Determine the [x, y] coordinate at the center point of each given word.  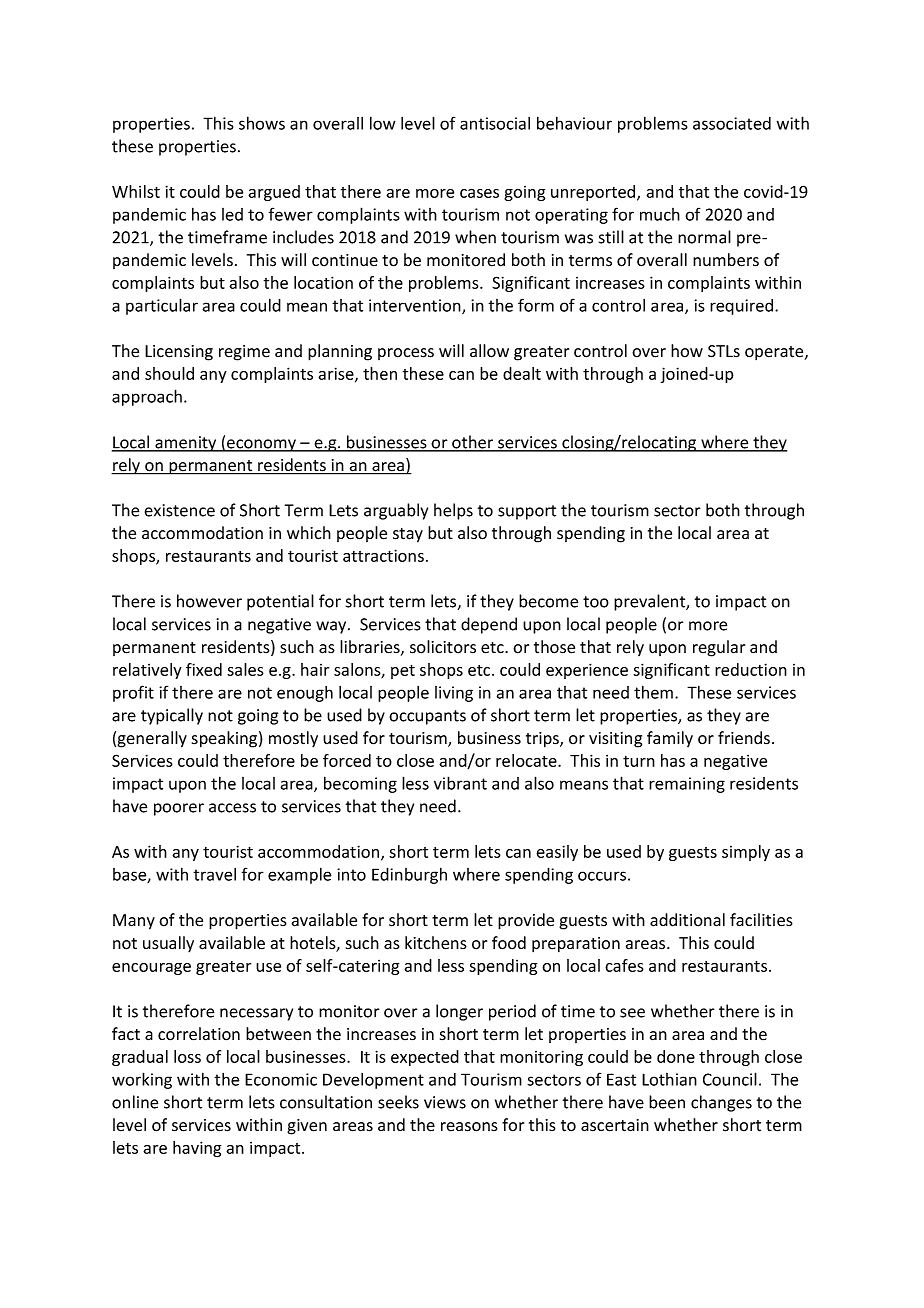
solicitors [443, 647]
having [197, 1149]
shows [262, 123]
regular [719, 648]
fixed [204, 669]
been [667, 1102]
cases [479, 193]
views [445, 1102]
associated [732, 123]
